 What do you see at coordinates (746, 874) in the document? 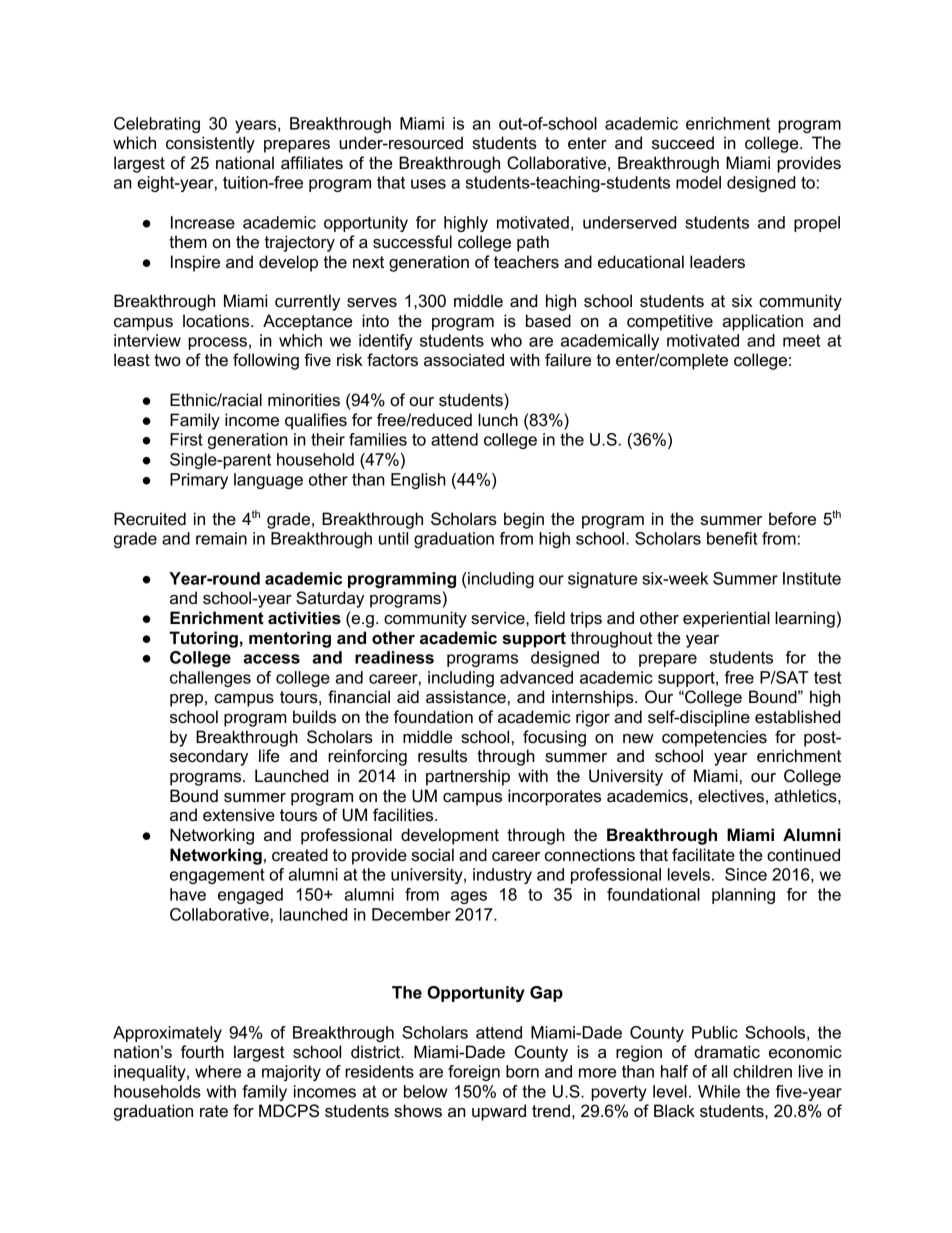
I see `Since` at bounding box center [746, 874].
